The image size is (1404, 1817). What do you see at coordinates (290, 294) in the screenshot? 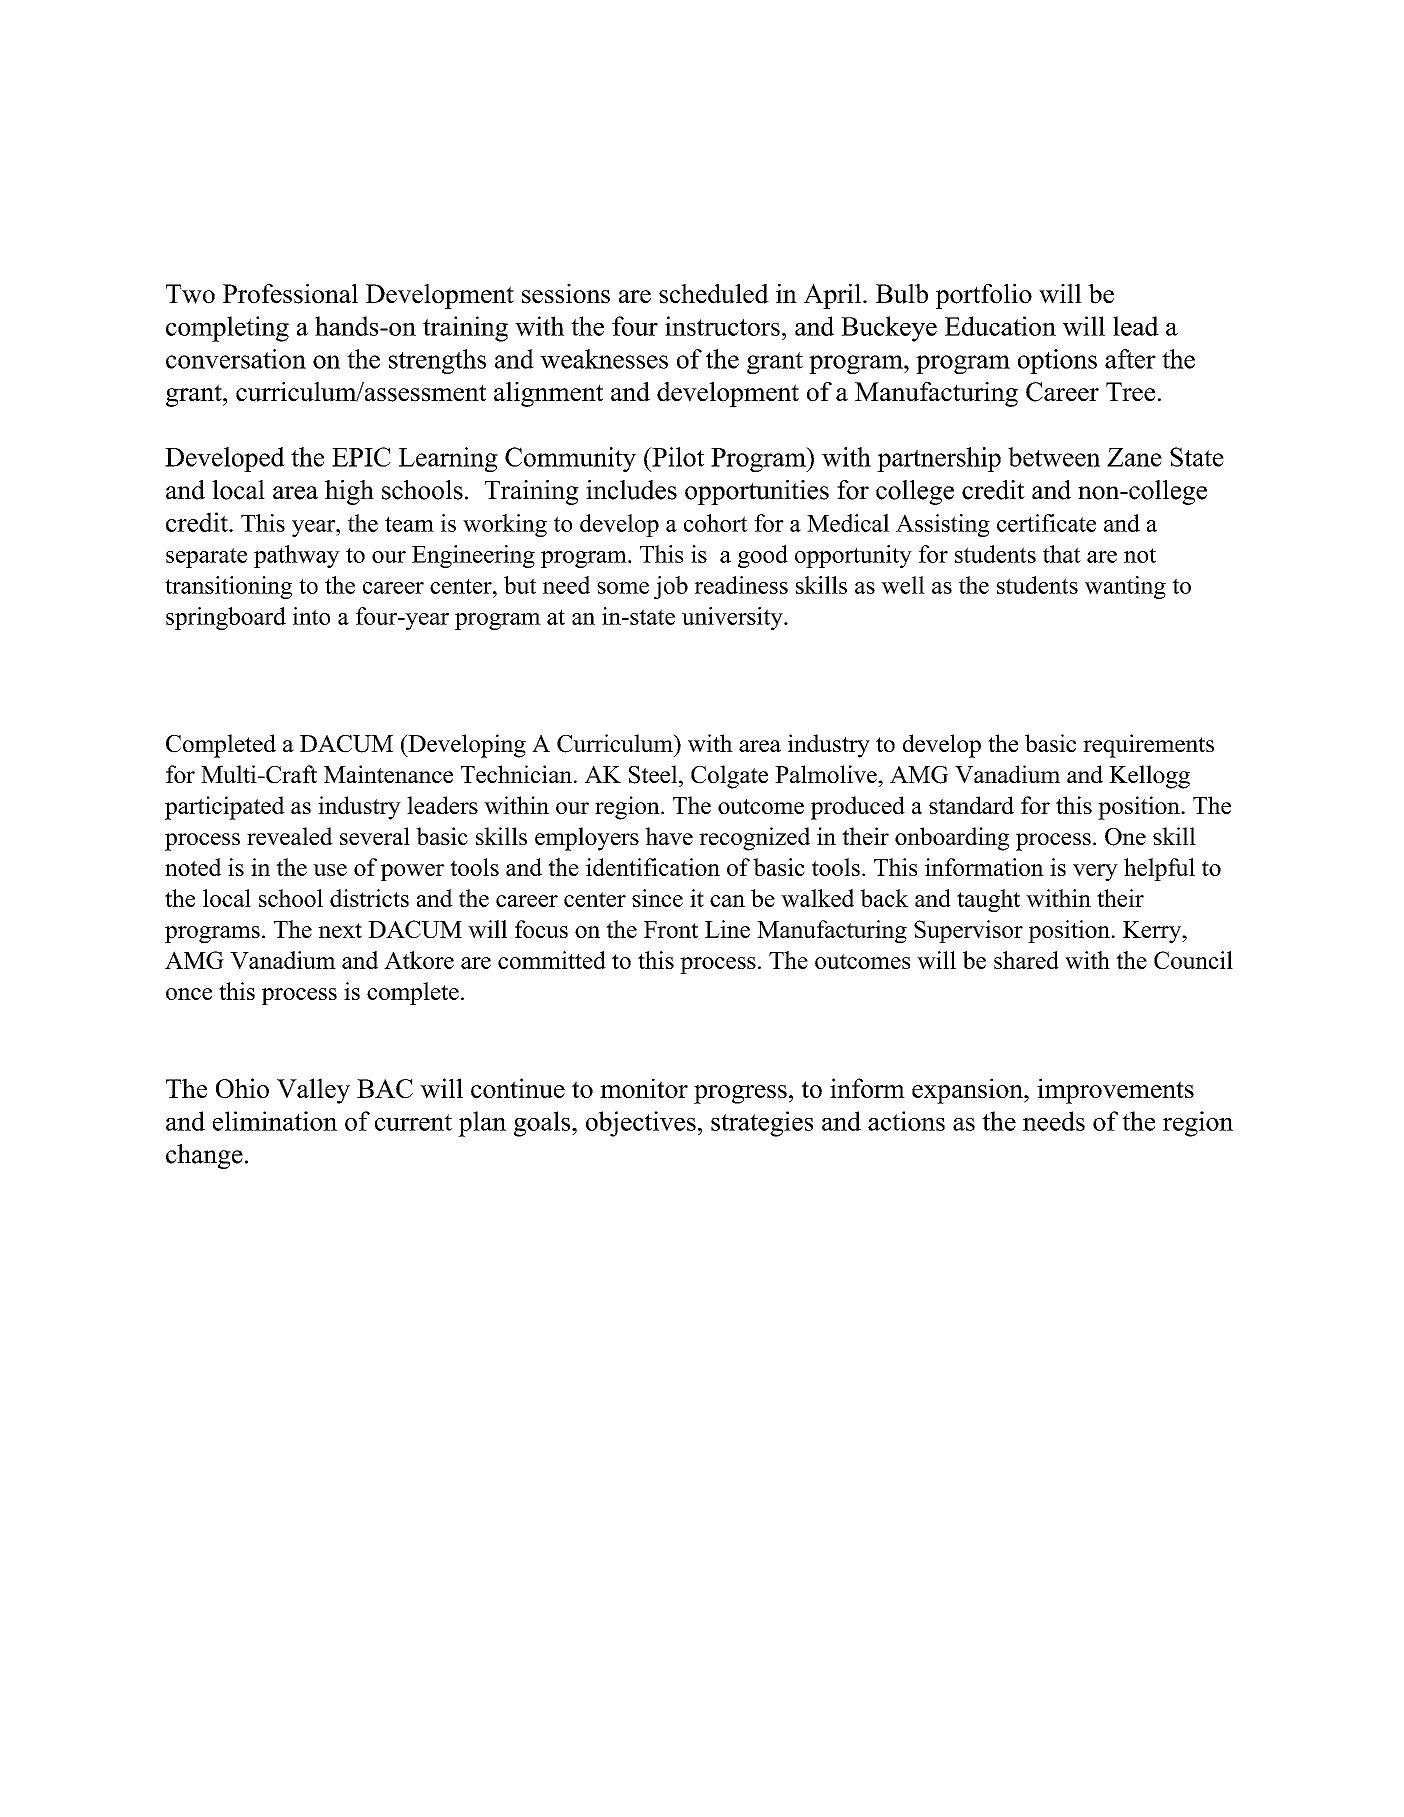
I see `Professional` at bounding box center [290, 294].
